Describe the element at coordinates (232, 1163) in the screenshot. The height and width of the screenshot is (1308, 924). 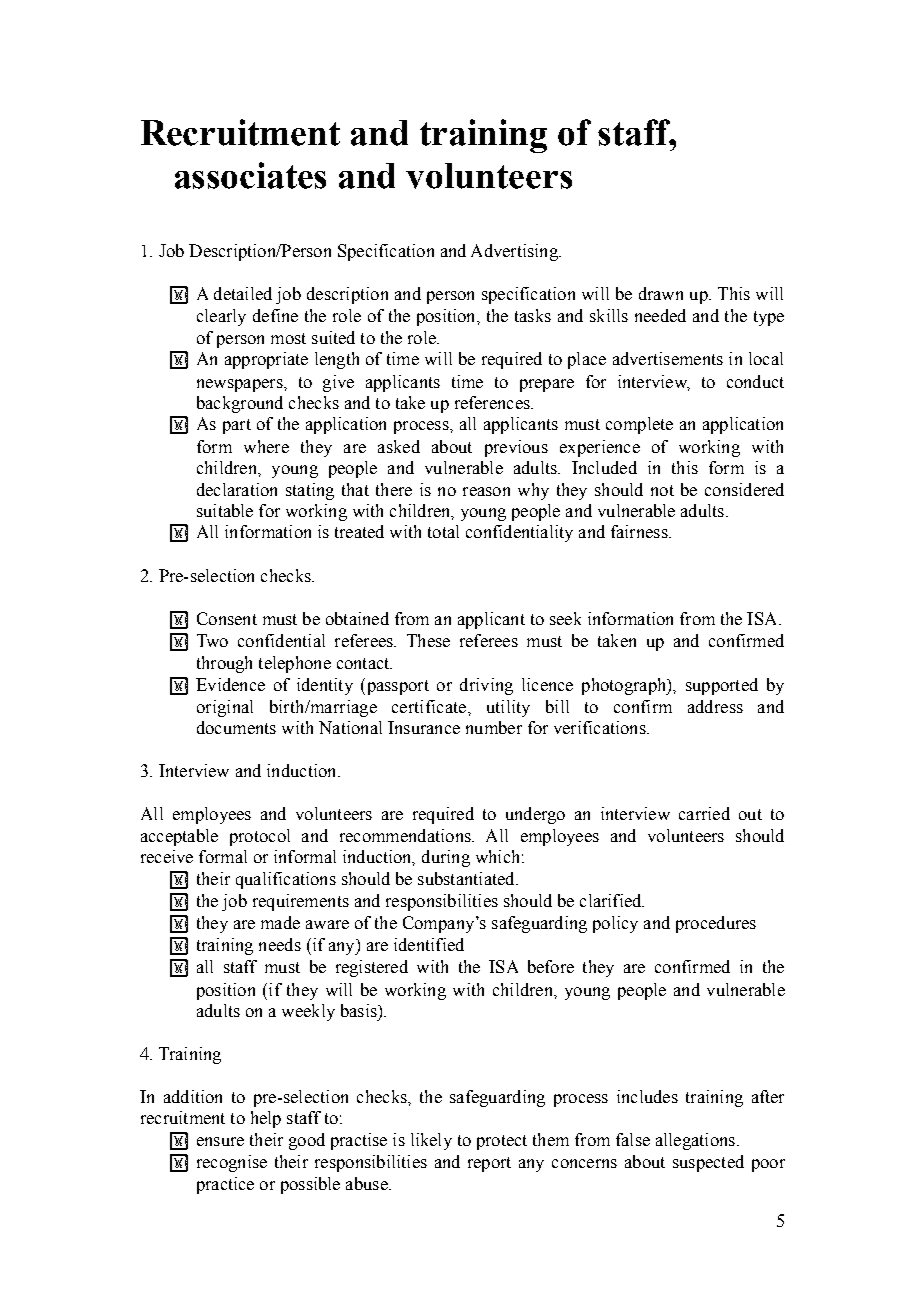
I see `recognise` at that location.
